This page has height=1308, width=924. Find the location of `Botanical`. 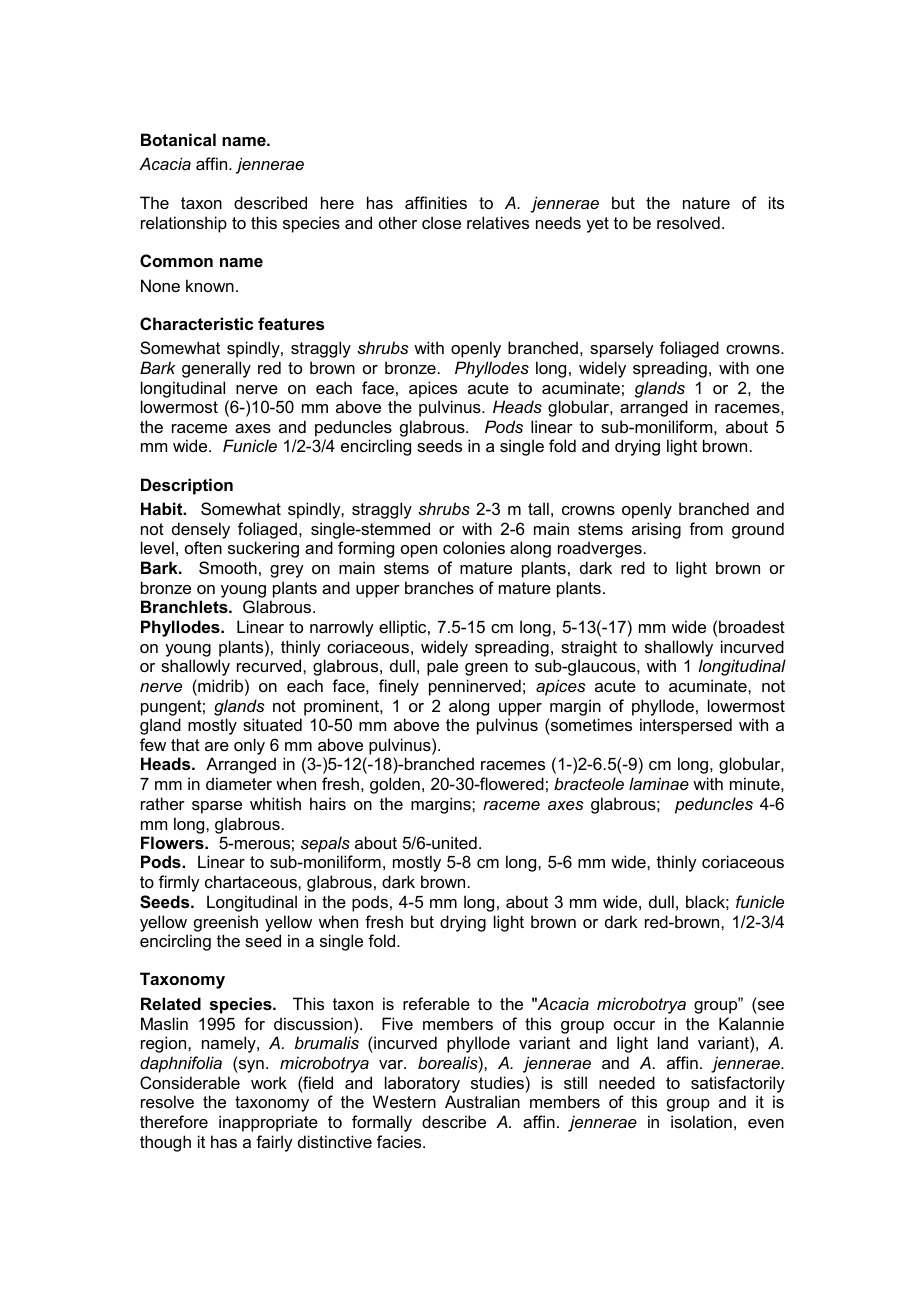

Botanical is located at coordinates (178, 139).
